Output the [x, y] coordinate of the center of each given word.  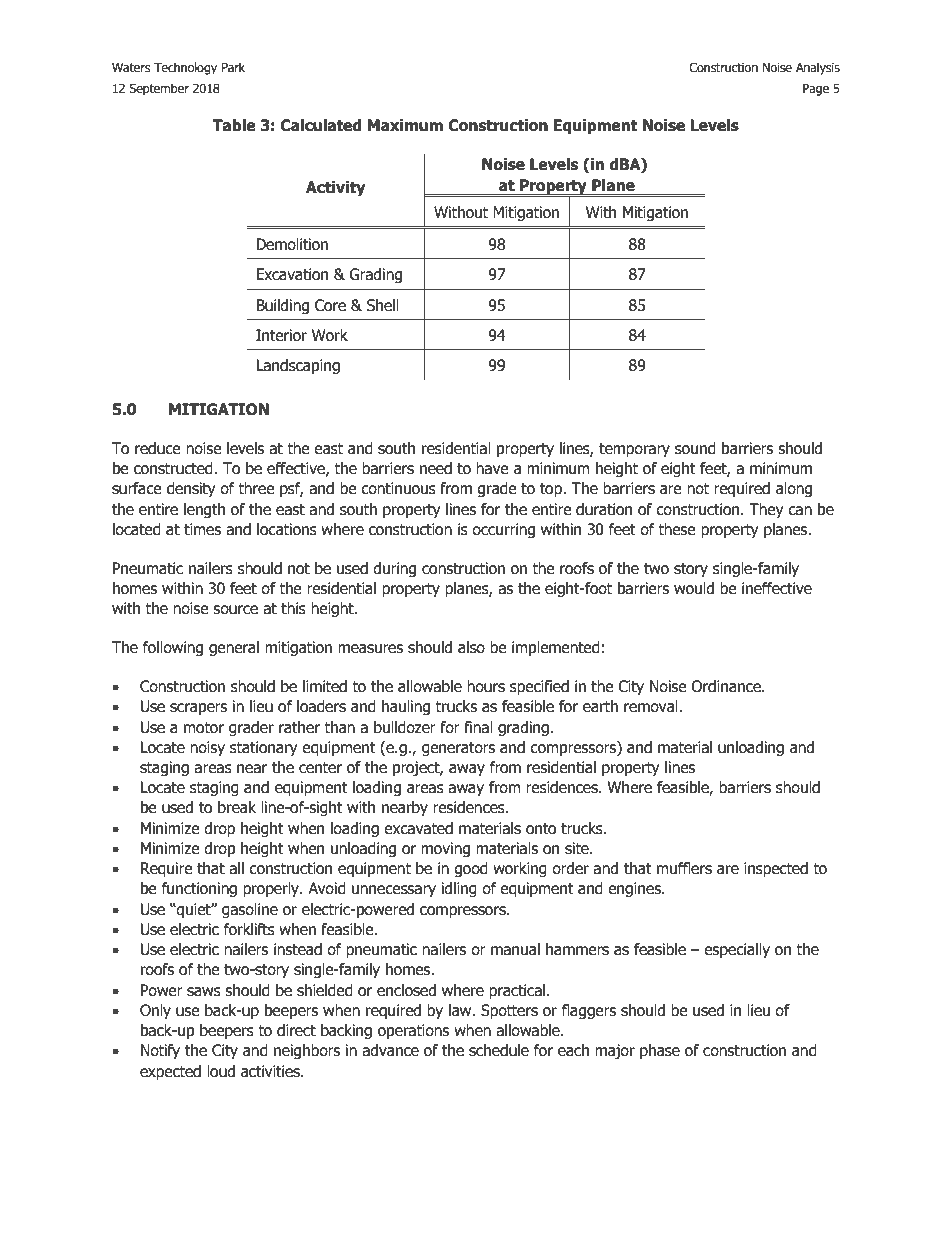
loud [221, 1071]
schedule [499, 1050]
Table [234, 125]
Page [816, 90]
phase [660, 1051]
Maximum [405, 125]
